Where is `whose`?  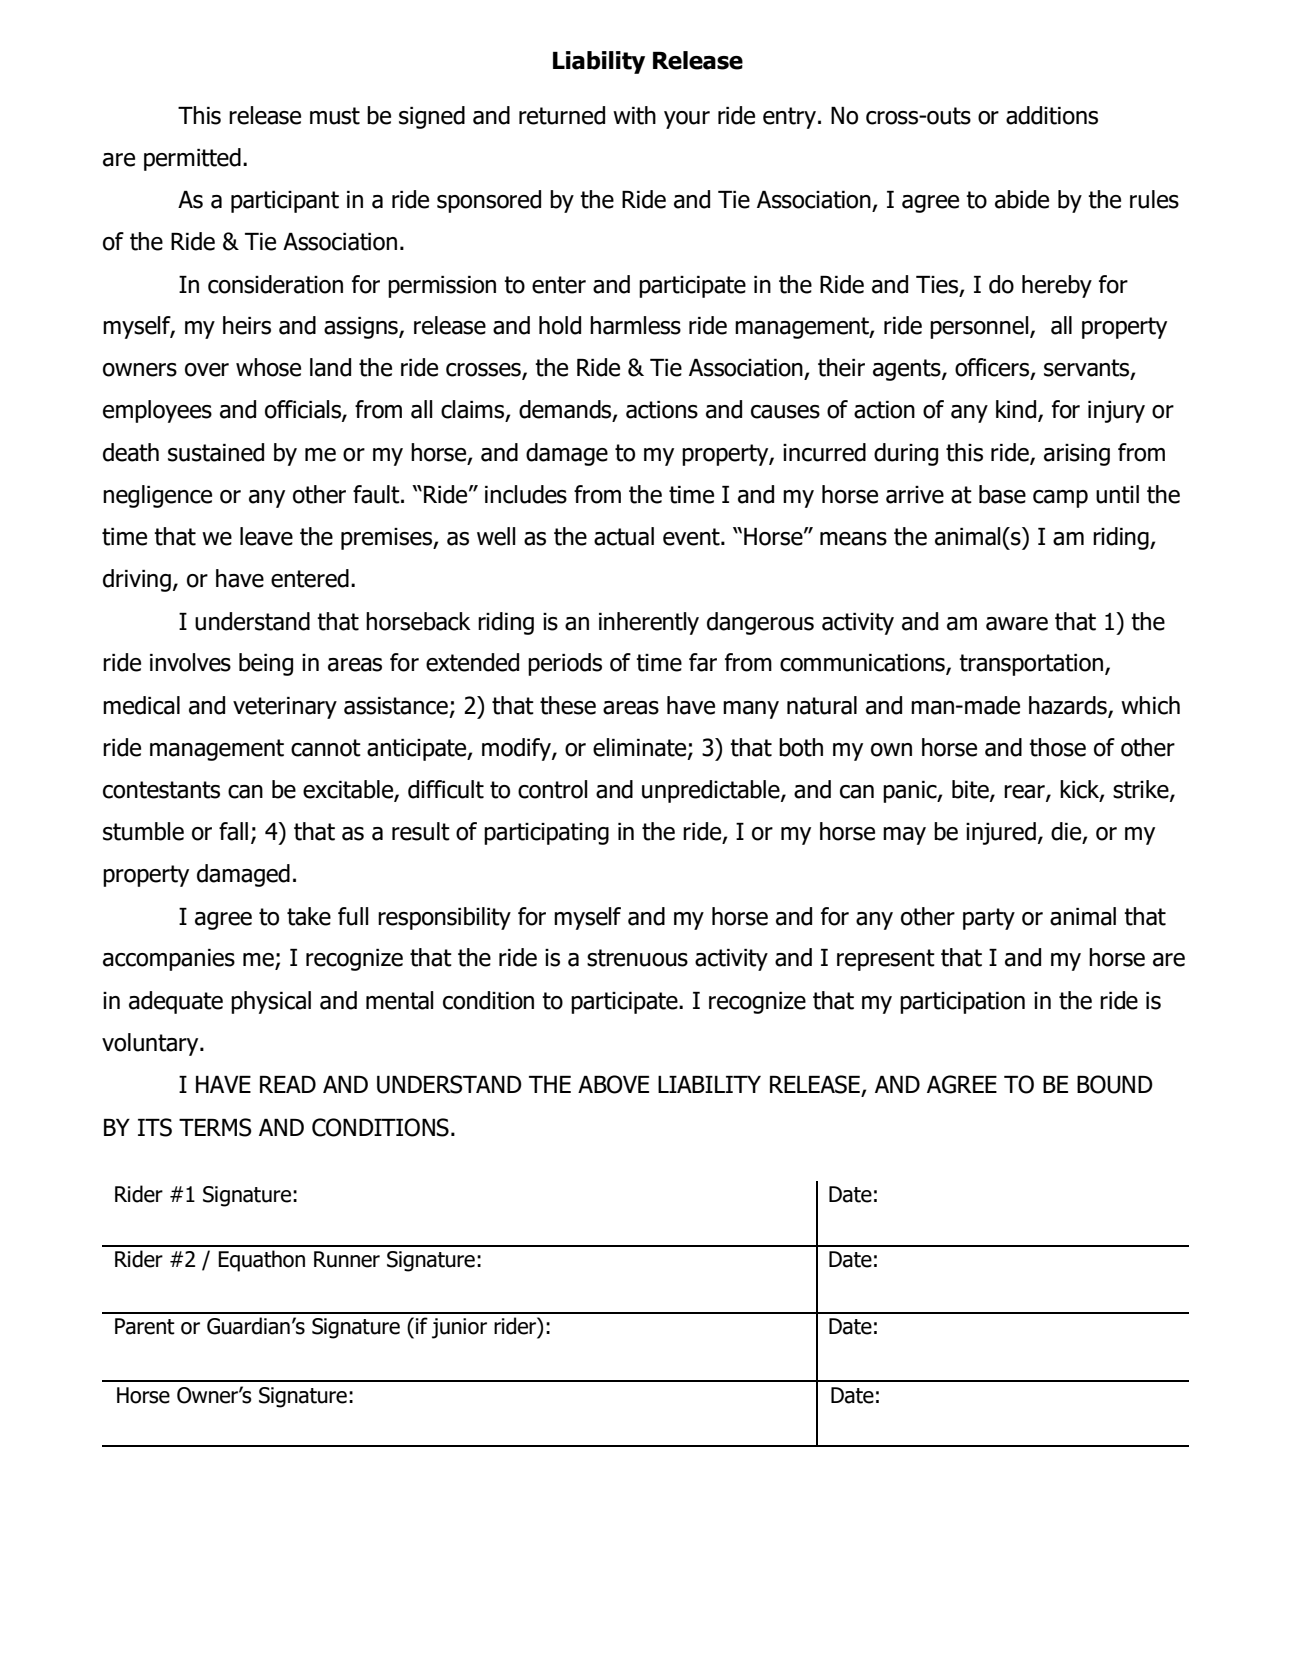 whose is located at coordinates (268, 367).
